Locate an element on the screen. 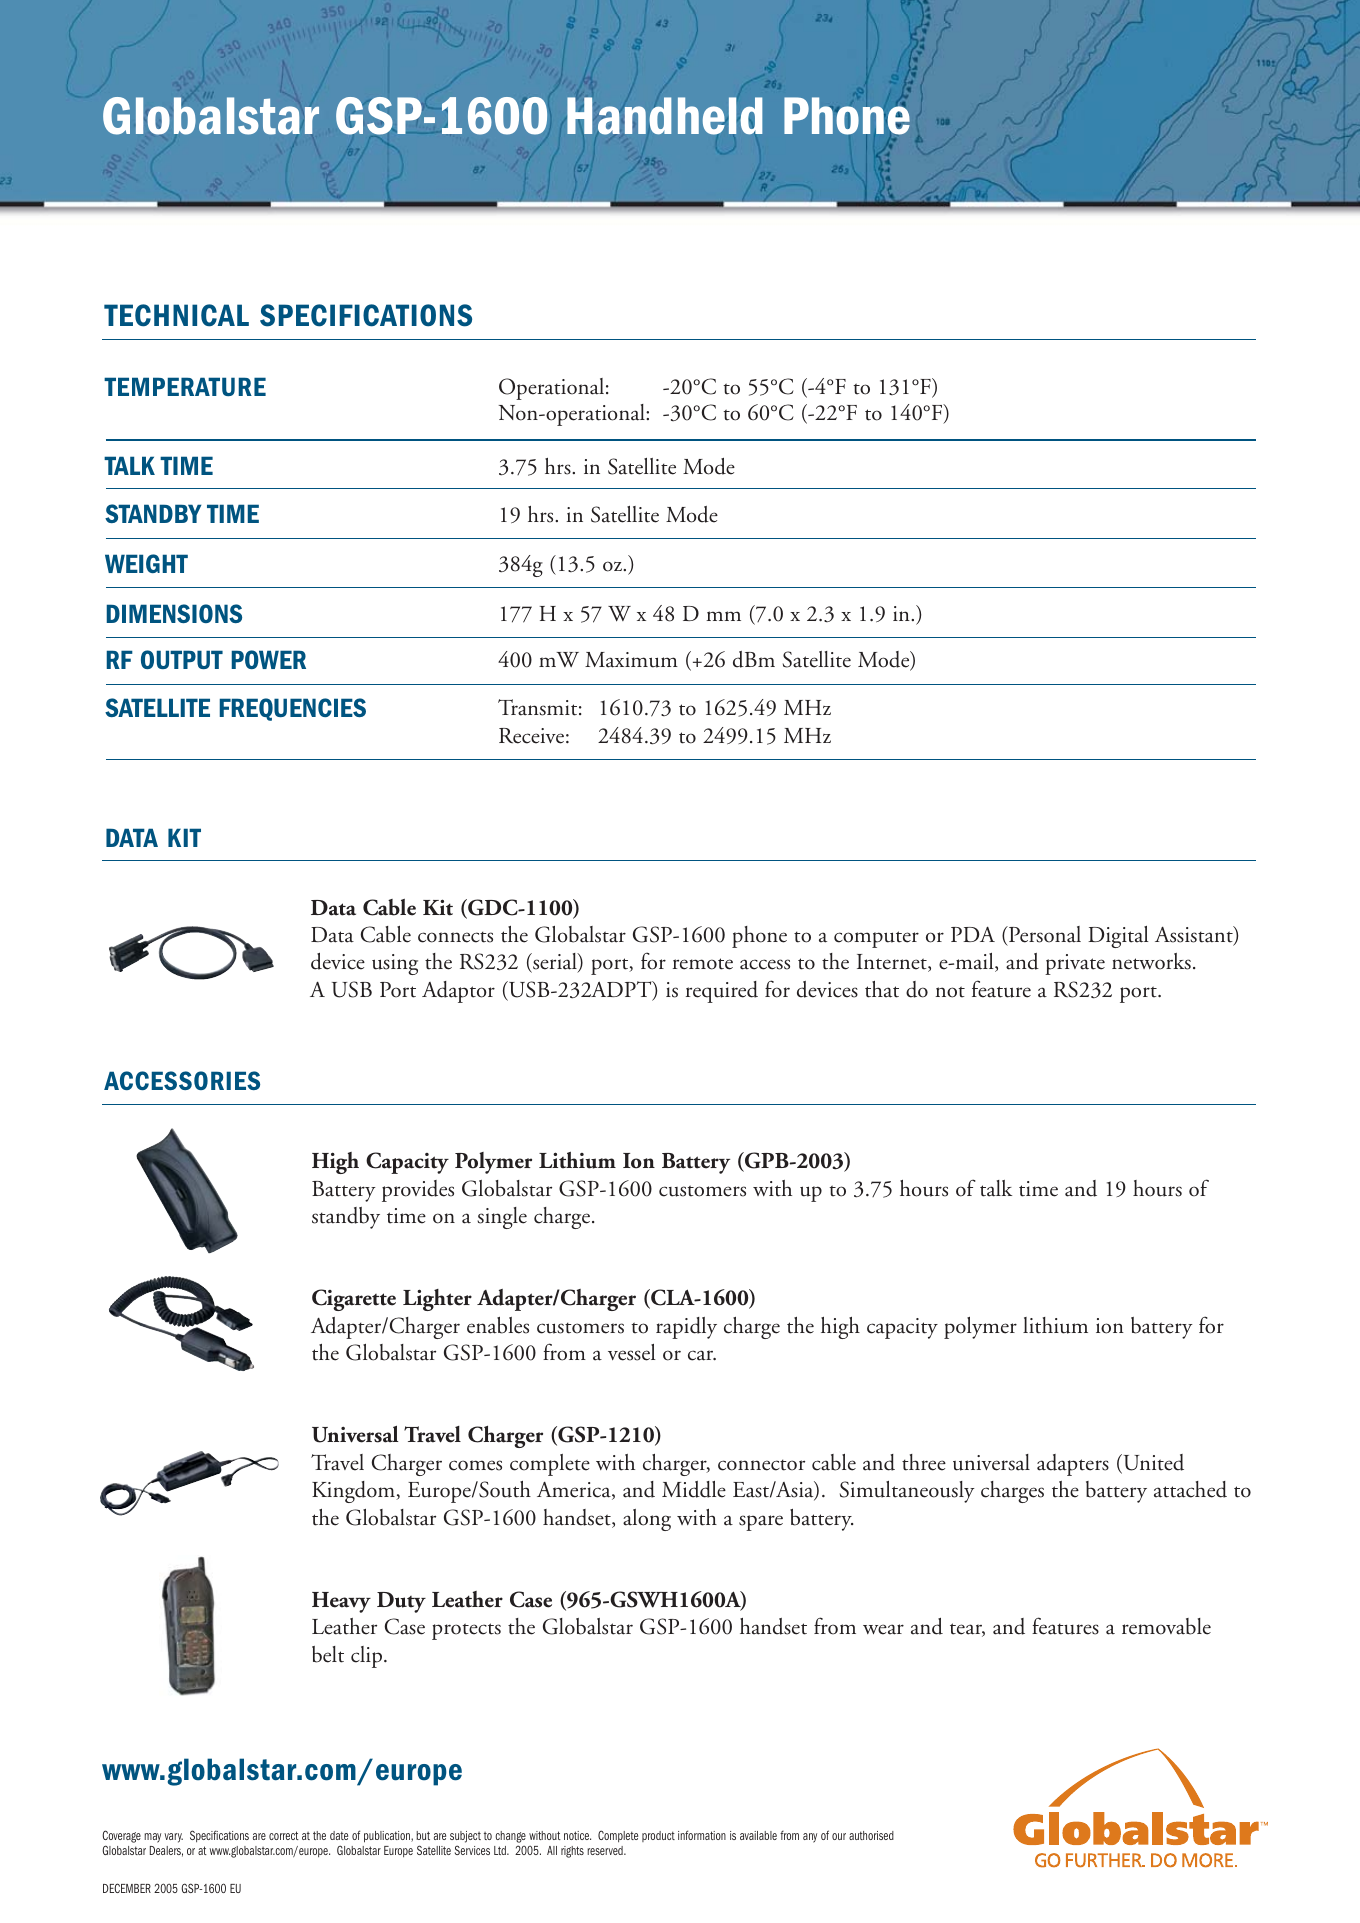 The image size is (1360, 1923). TECHNICAL is located at coordinates (176, 315).
